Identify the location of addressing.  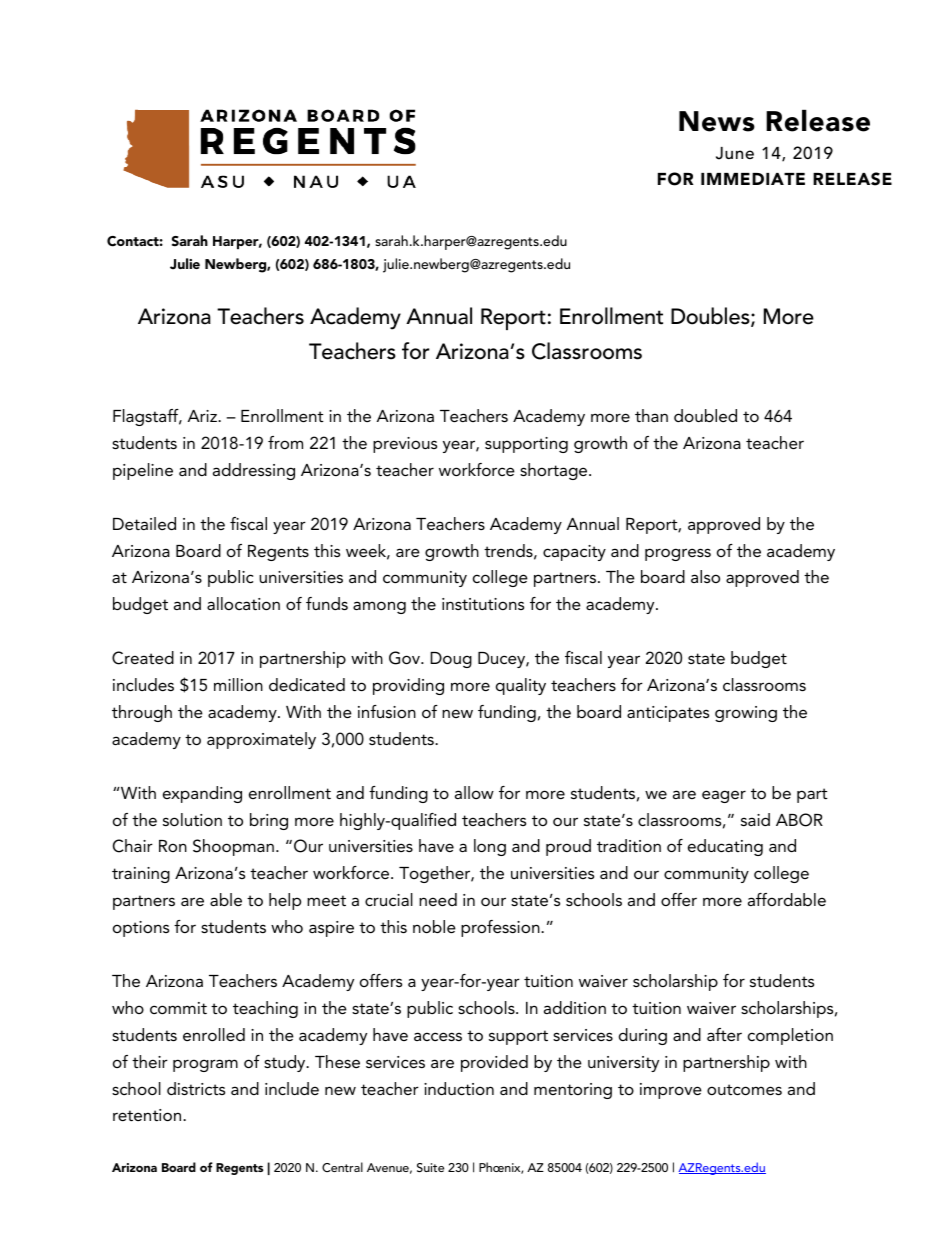
(254, 471).
